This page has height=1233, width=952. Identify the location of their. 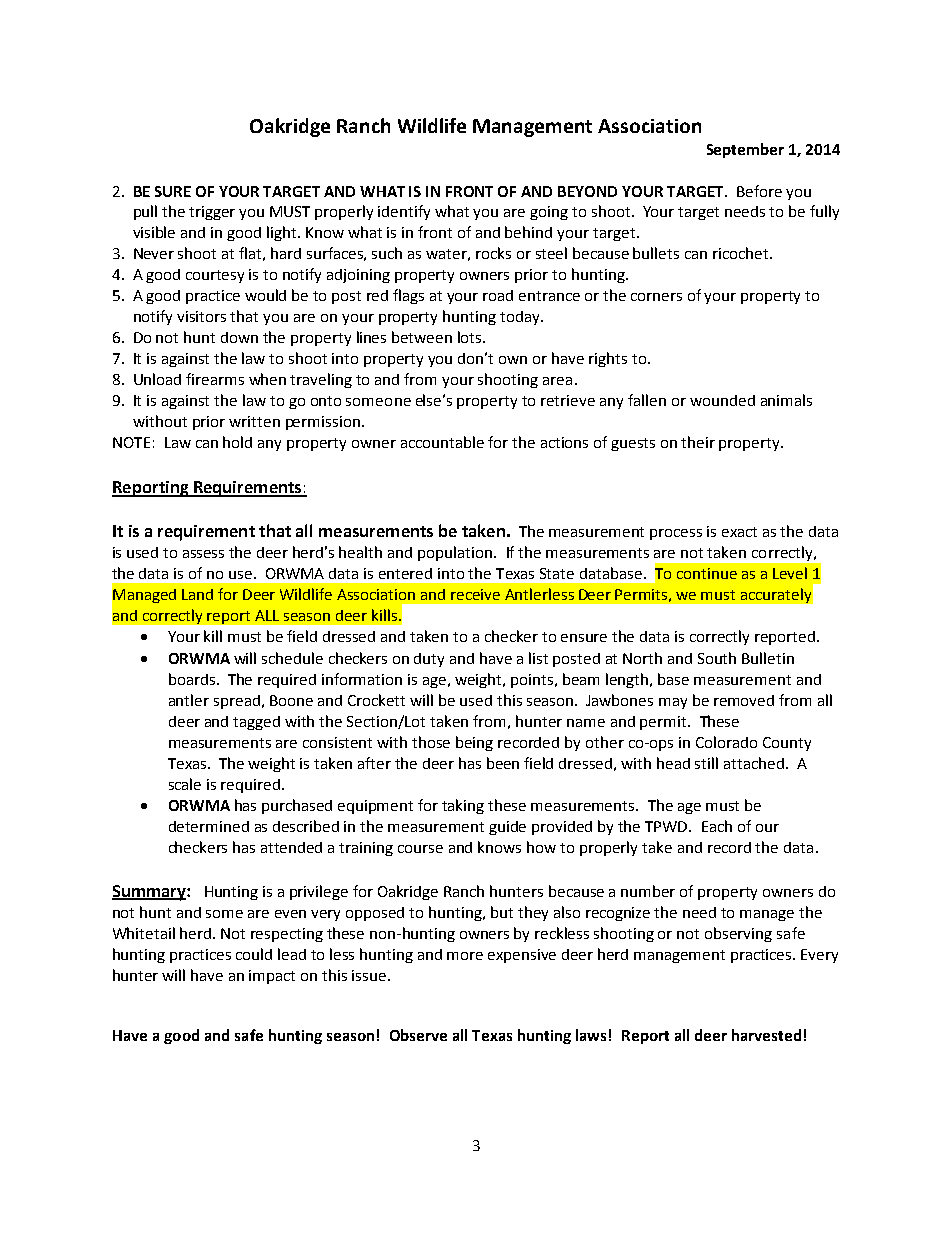
(698, 442).
